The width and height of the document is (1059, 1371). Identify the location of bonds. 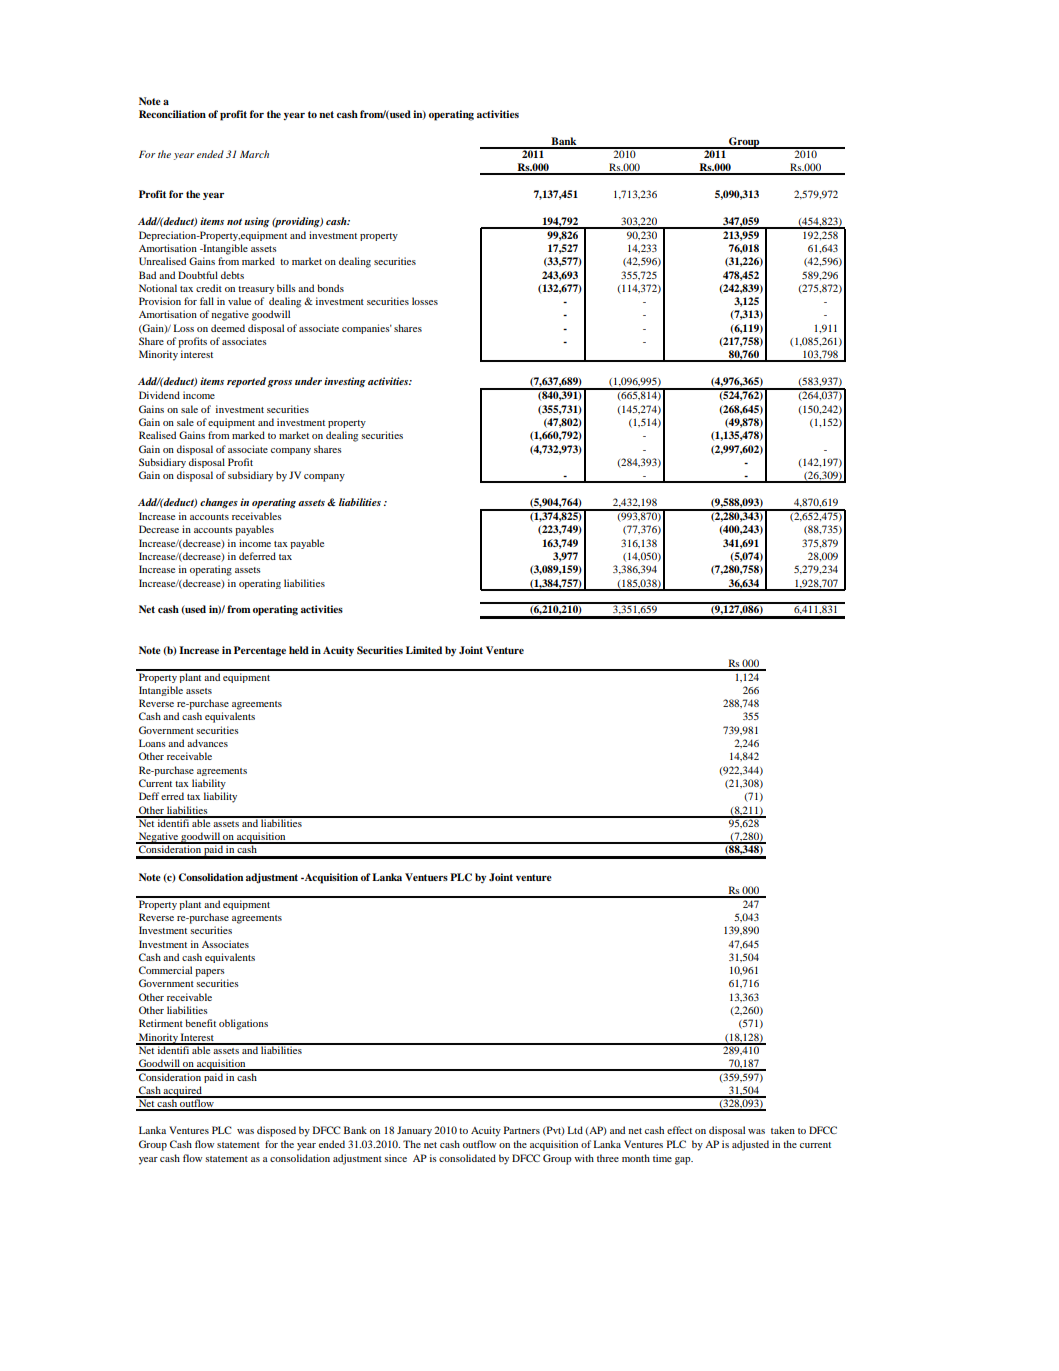
(330, 288).
